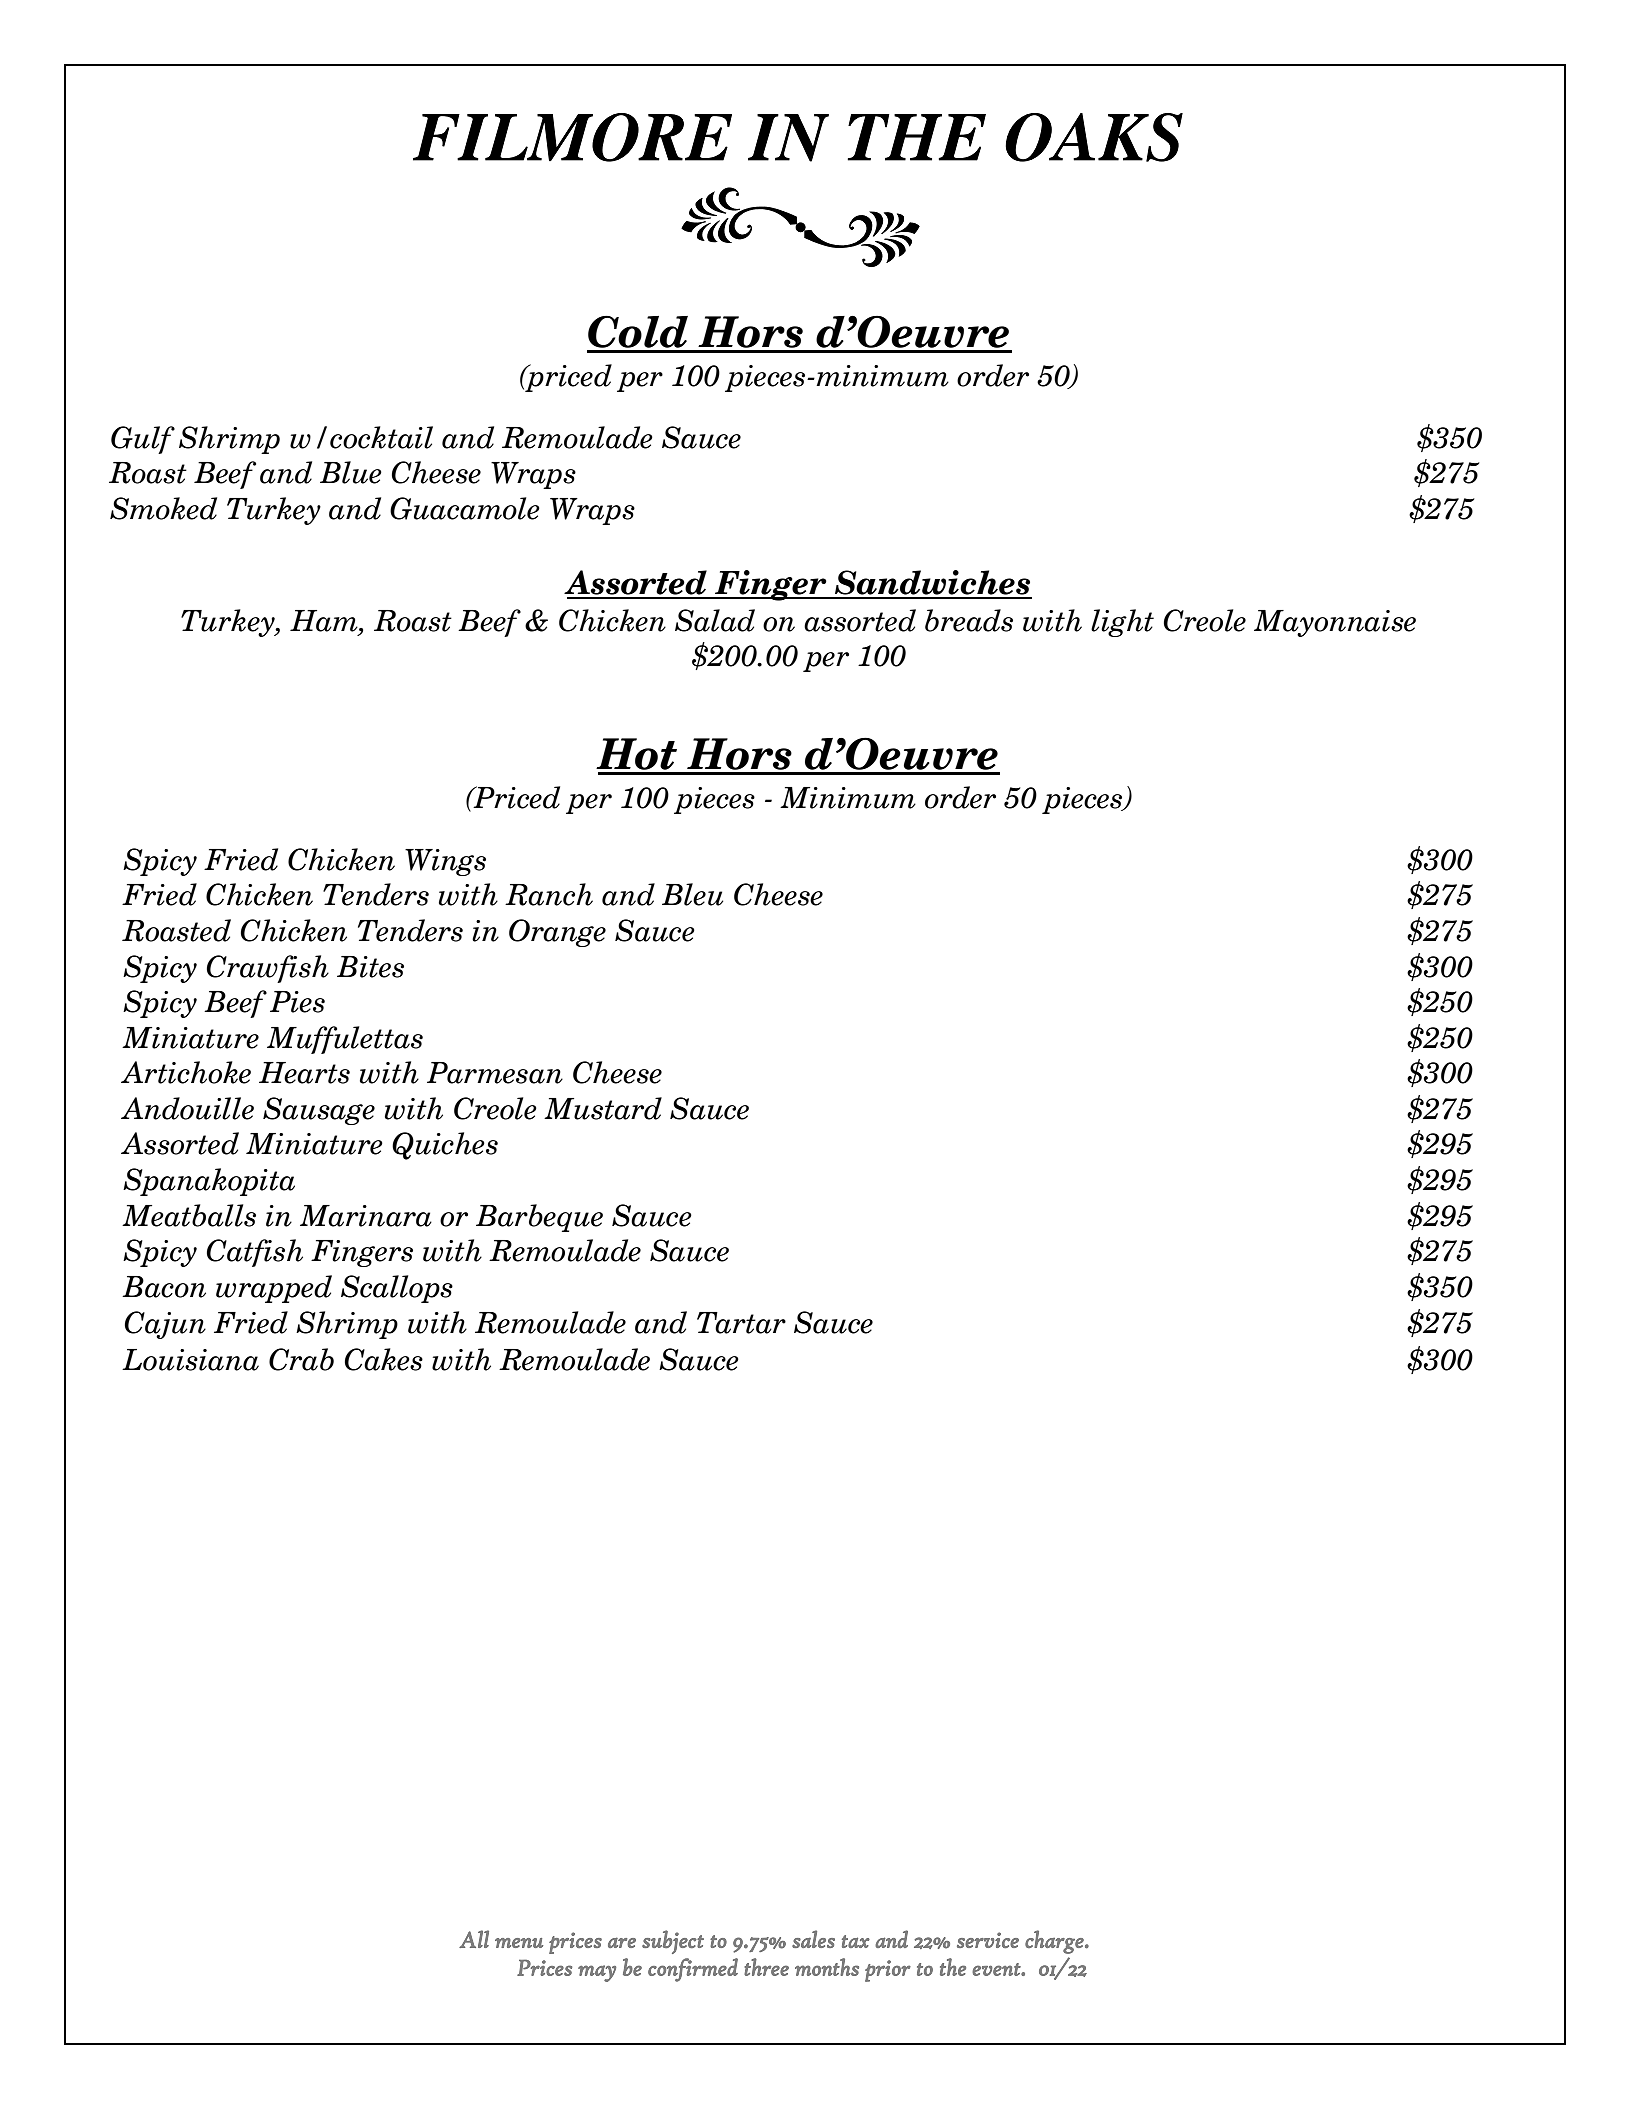  I want to click on Hearts, so click(304, 1073).
